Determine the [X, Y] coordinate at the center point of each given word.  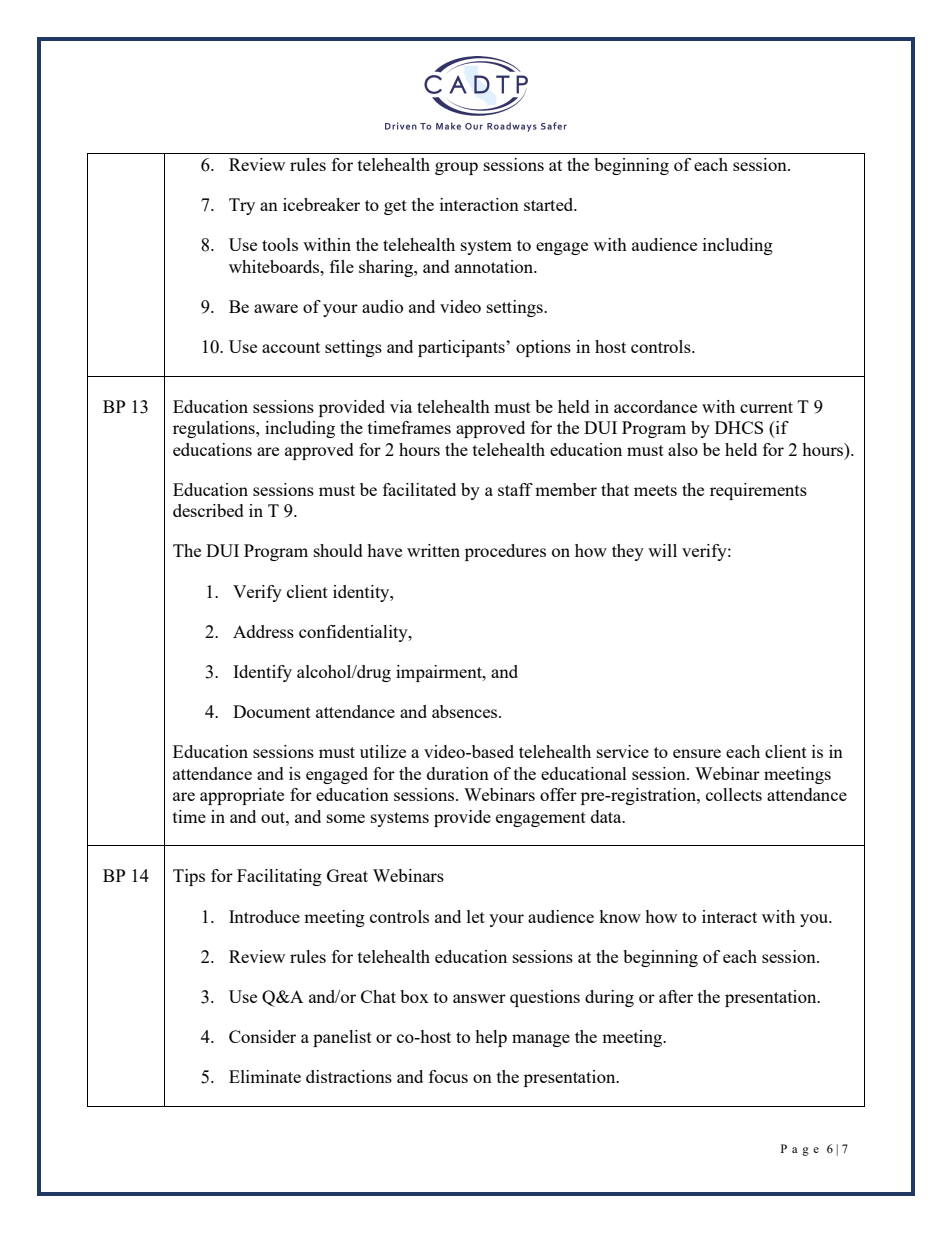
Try [242, 206]
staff [515, 489]
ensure [697, 753]
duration [458, 773]
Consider [262, 1036]
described [208, 510]
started [550, 204]
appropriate [242, 796]
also [683, 449]
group [456, 168]
